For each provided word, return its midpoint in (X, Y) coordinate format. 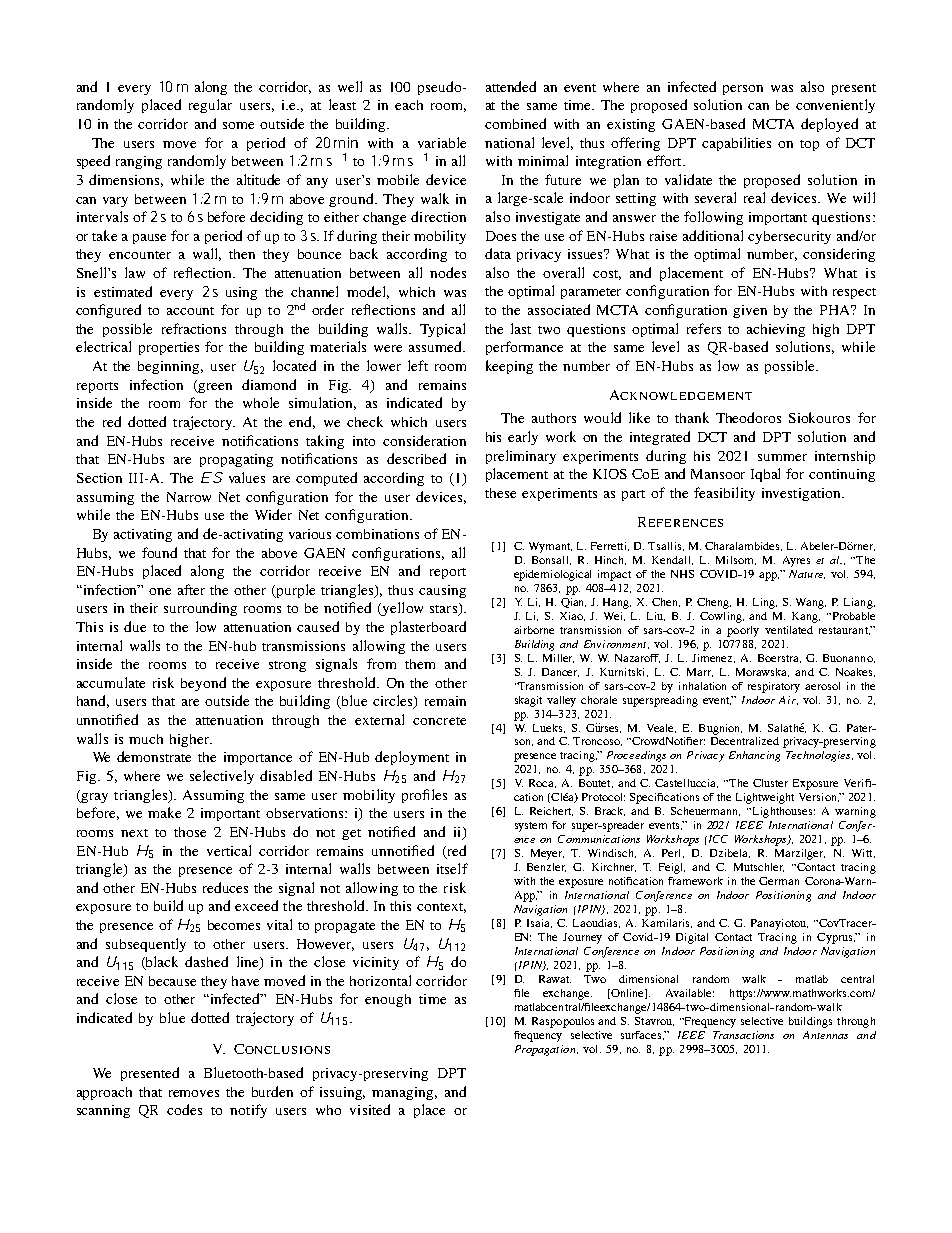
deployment (412, 758)
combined (515, 123)
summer (782, 457)
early (523, 438)
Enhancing (754, 756)
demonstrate (154, 756)
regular (210, 106)
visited (370, 1109)
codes (184, 1109)
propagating (236, 460)
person (743, 90)
